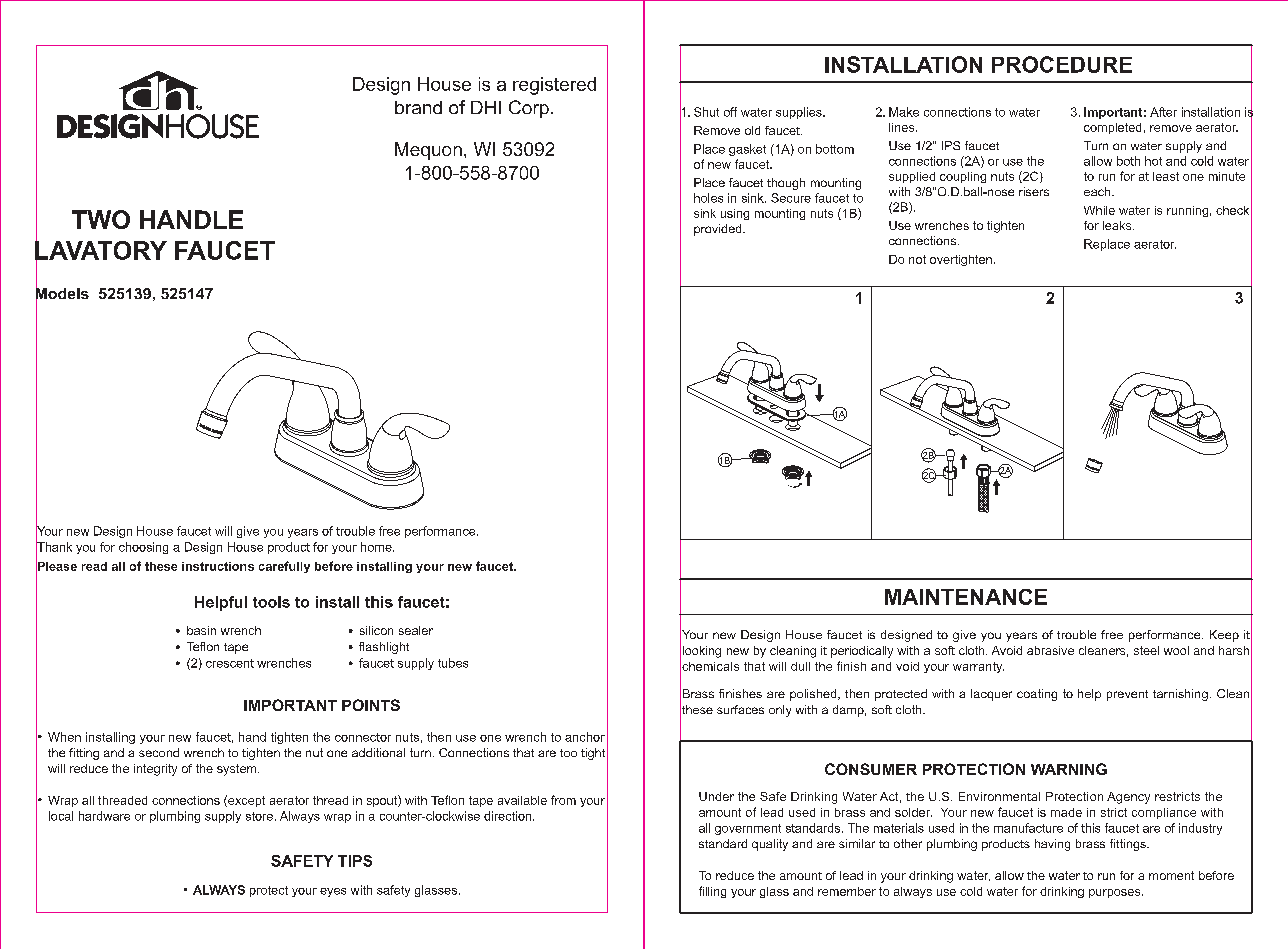  I want to click on not, so click(917, 259).
